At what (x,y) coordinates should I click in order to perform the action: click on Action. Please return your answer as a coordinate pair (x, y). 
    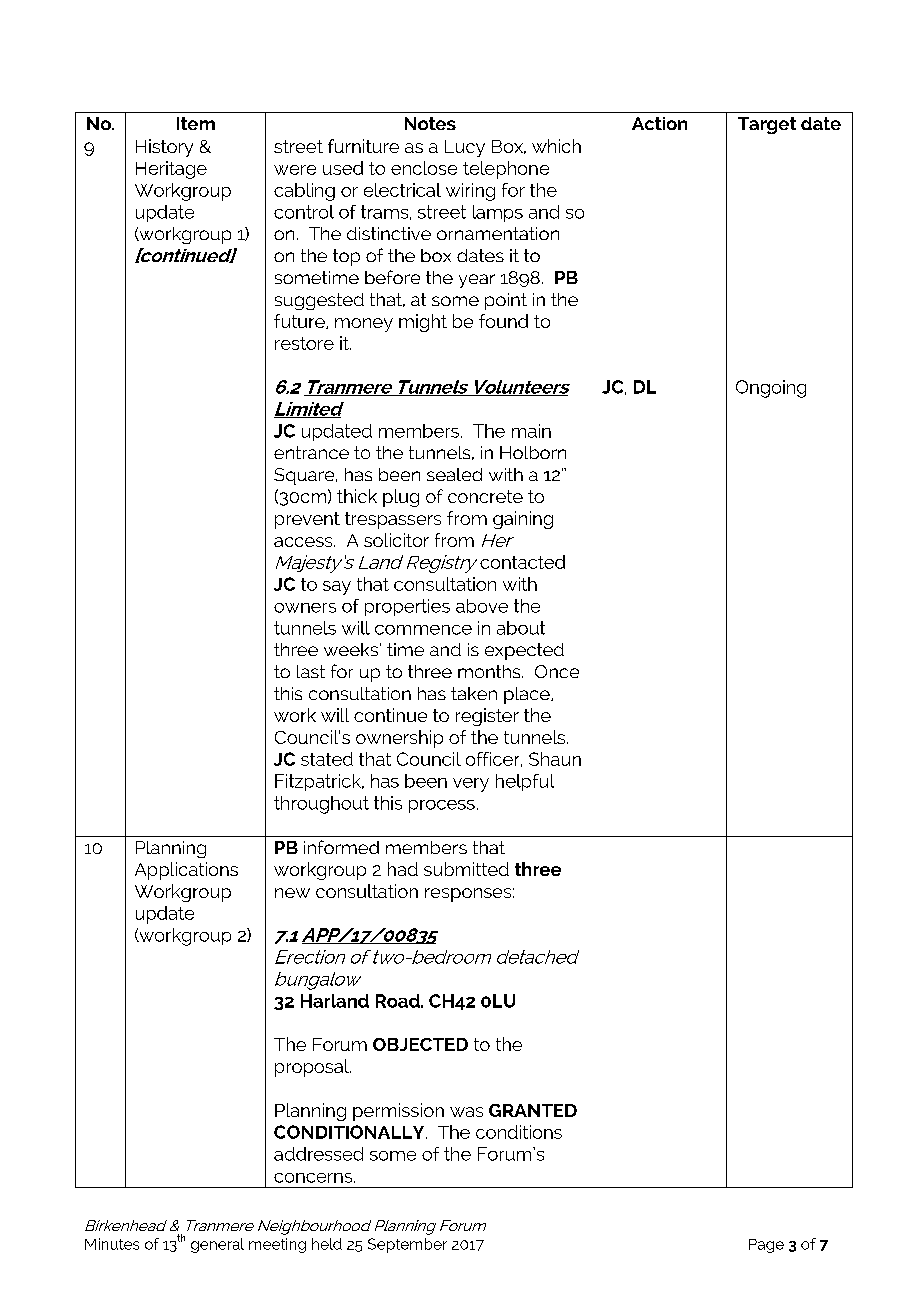
    Looking at the image, I should click on (659, 123).
